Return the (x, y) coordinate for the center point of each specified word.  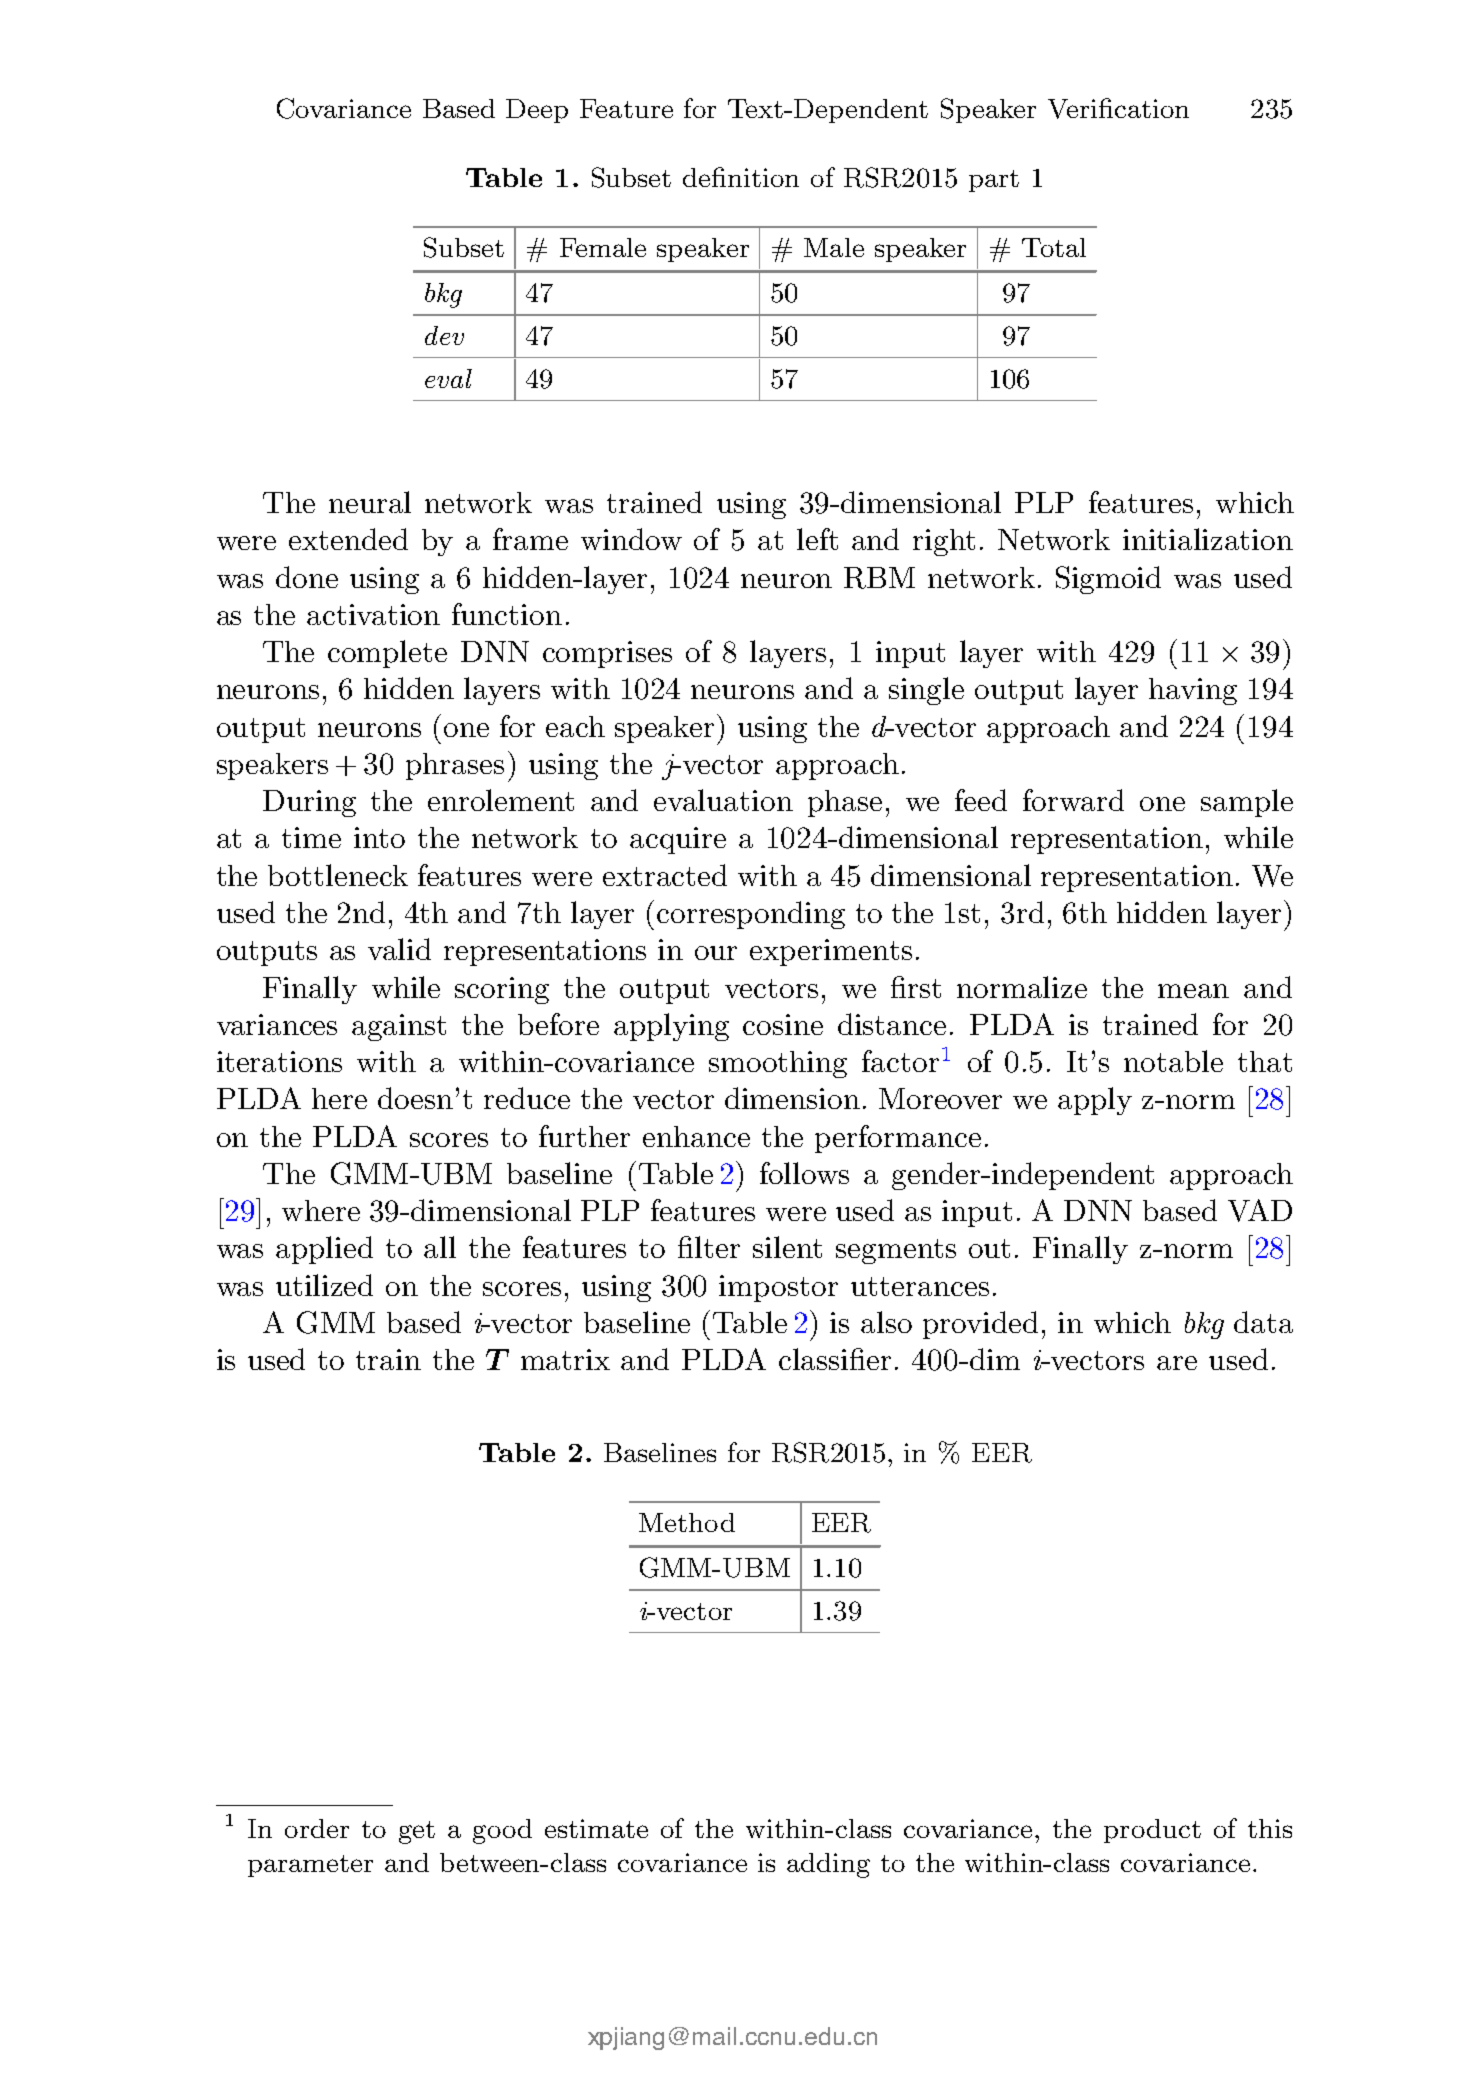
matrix (565, 1359)
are (1177, 1363)
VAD (1260, 1210)
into (379, 837)
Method (687, 1522)
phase (845, 803)
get (417, 1832)
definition (741, 177)
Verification (1118, 108)
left (817, 539)
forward (1073, 800)
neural (370, 502)
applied (324, 1250)
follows (804, 1173)
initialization (1208, 539)
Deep (537, 111)
